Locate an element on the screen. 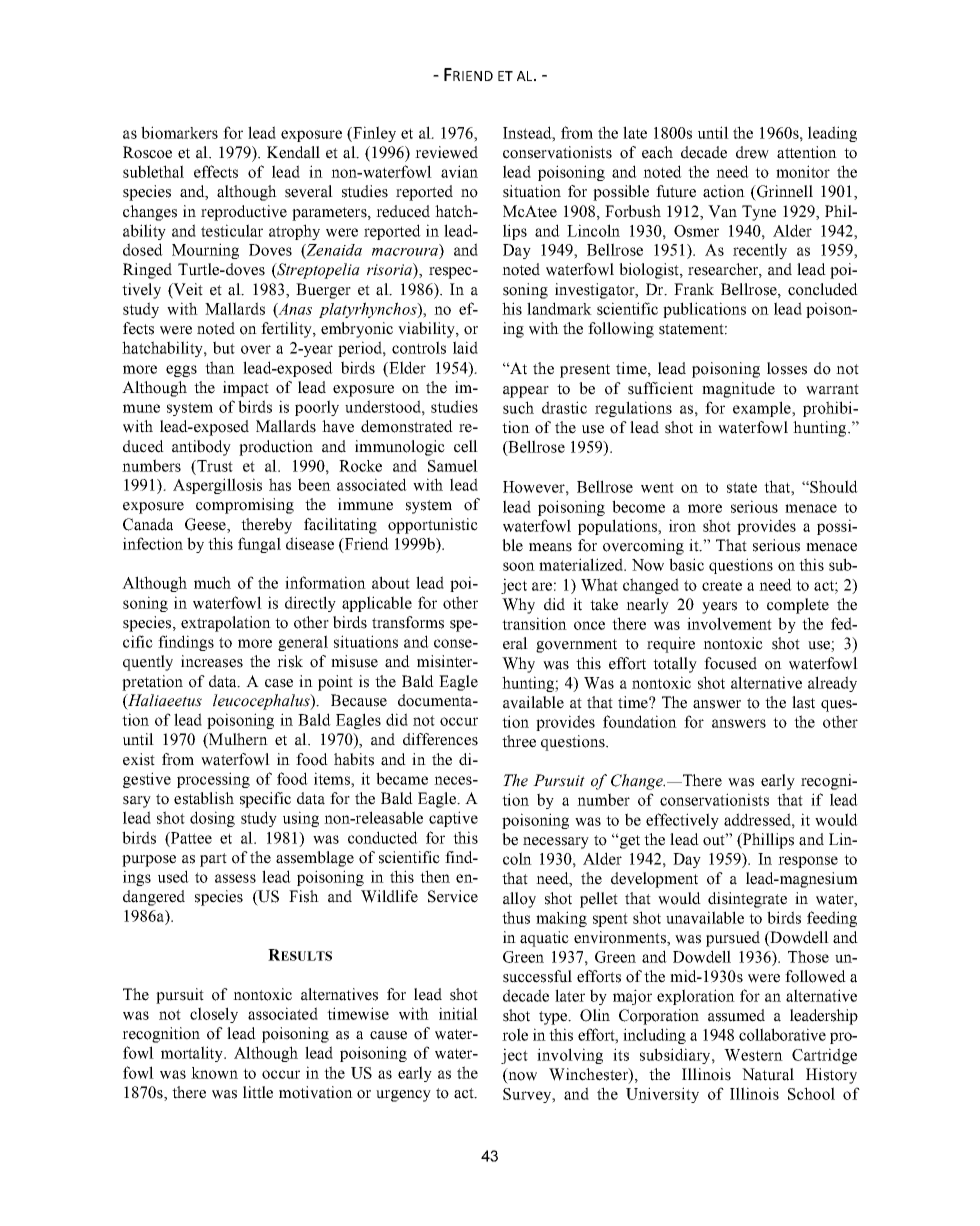 The height and width of the screenshot is (1226, 980). known is located at coordinates (214, 1073).
